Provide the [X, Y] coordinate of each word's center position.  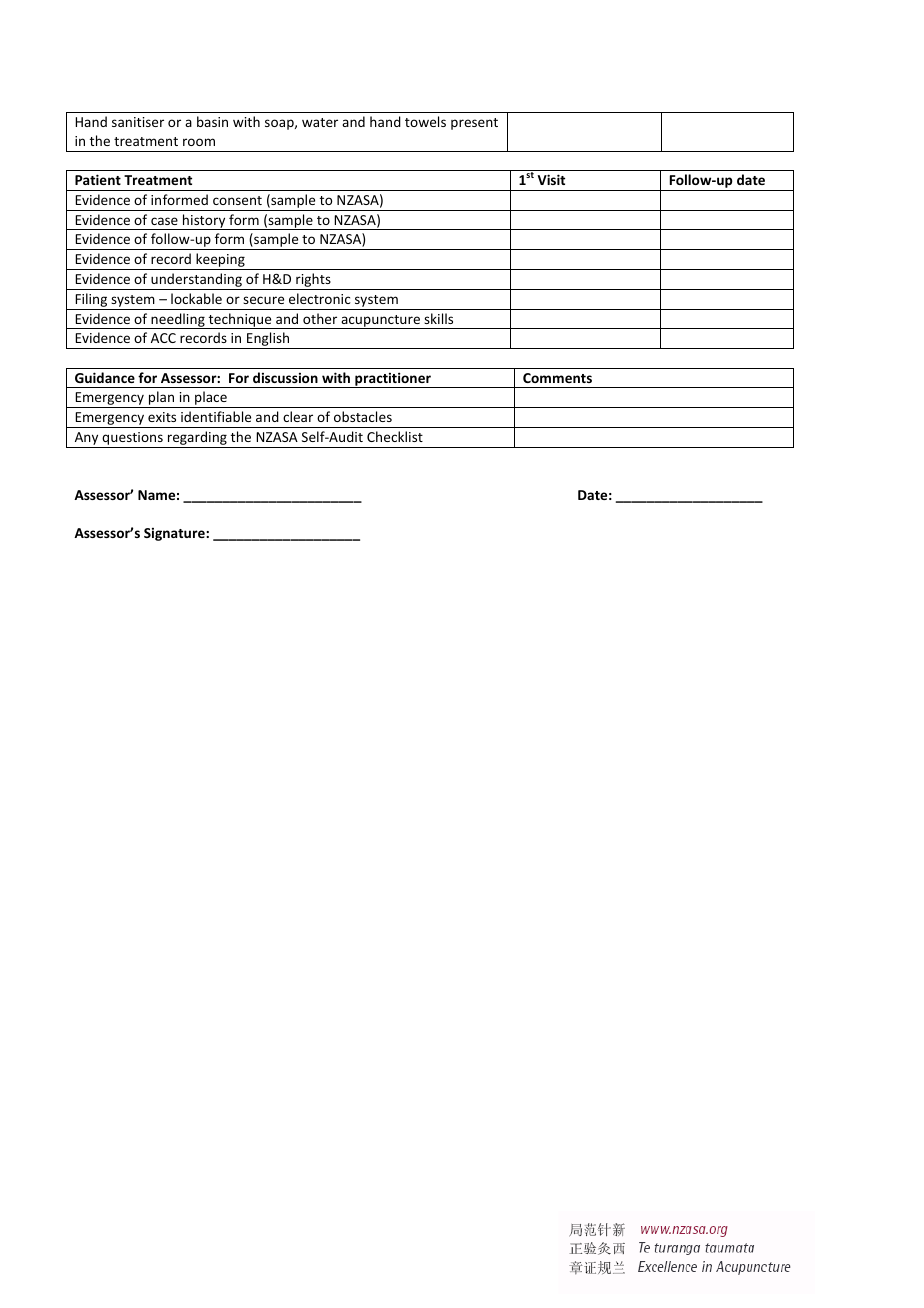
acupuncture [380, 322]
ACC [163, 338]
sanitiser [138, 122]
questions [132, 440]
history [204, 222]
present [474, 124]
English [268, 340]
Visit [551, 179]
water [320, 122]
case [164, 221]
